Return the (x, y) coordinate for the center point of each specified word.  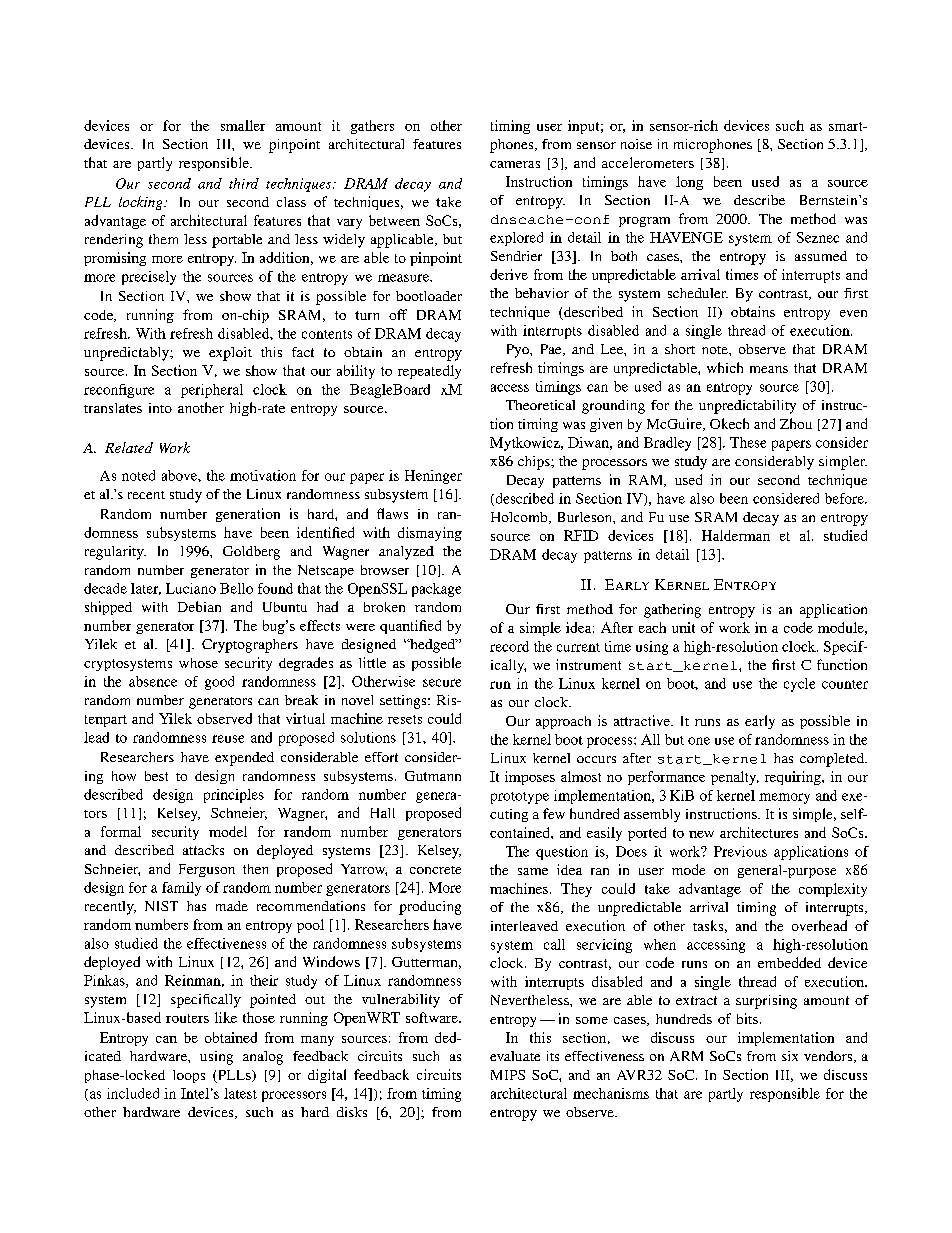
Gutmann (433, 776)
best (156, 776)
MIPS (508, 1075)
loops (189, 1076)
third (244, 183)
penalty (735, 778)
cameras (515, 164)
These (748, 442)
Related (129, 447)
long (689, 183)
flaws (392, 513)
